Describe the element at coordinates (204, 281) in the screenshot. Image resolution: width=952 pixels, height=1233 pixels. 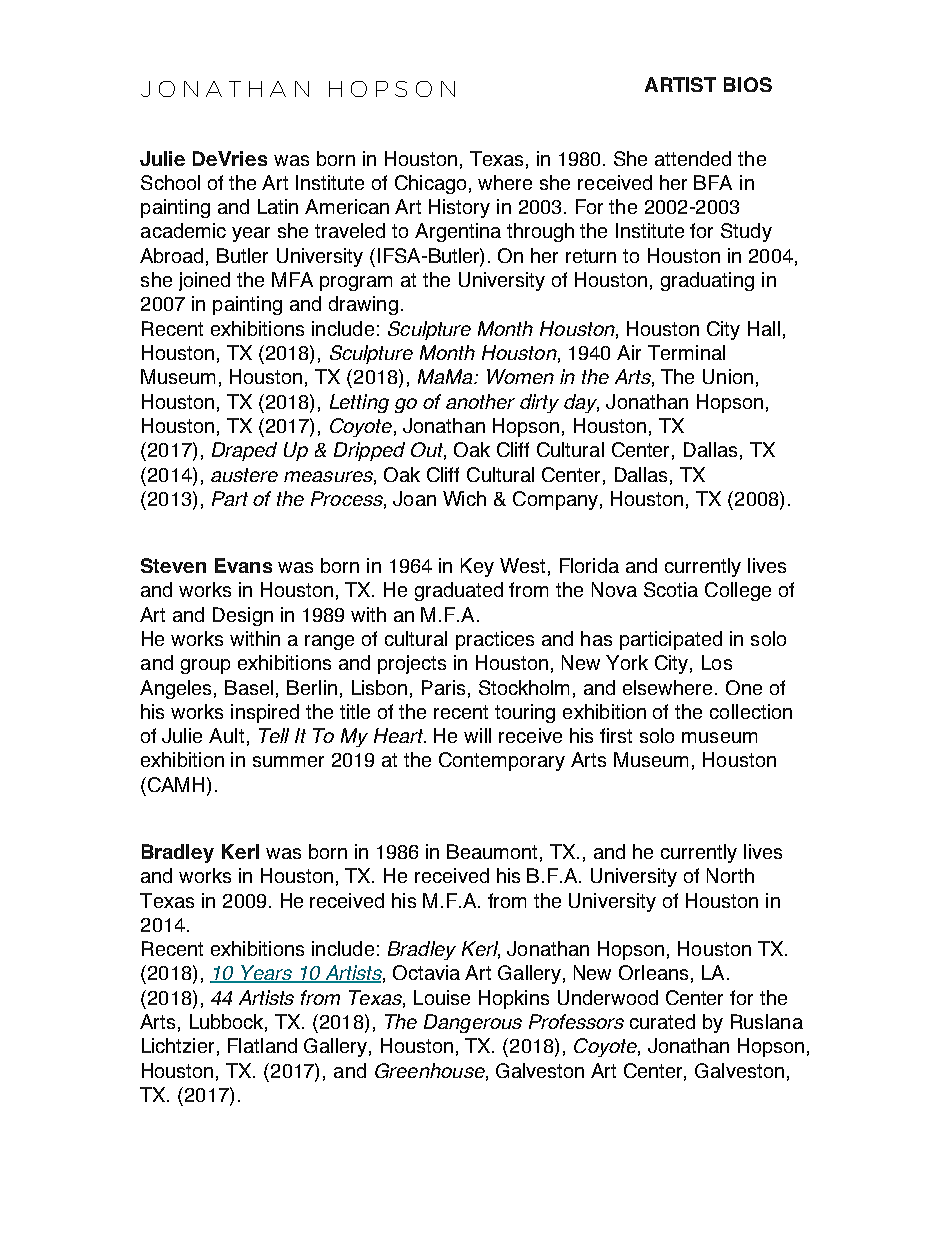
I see `joined` at that location.
